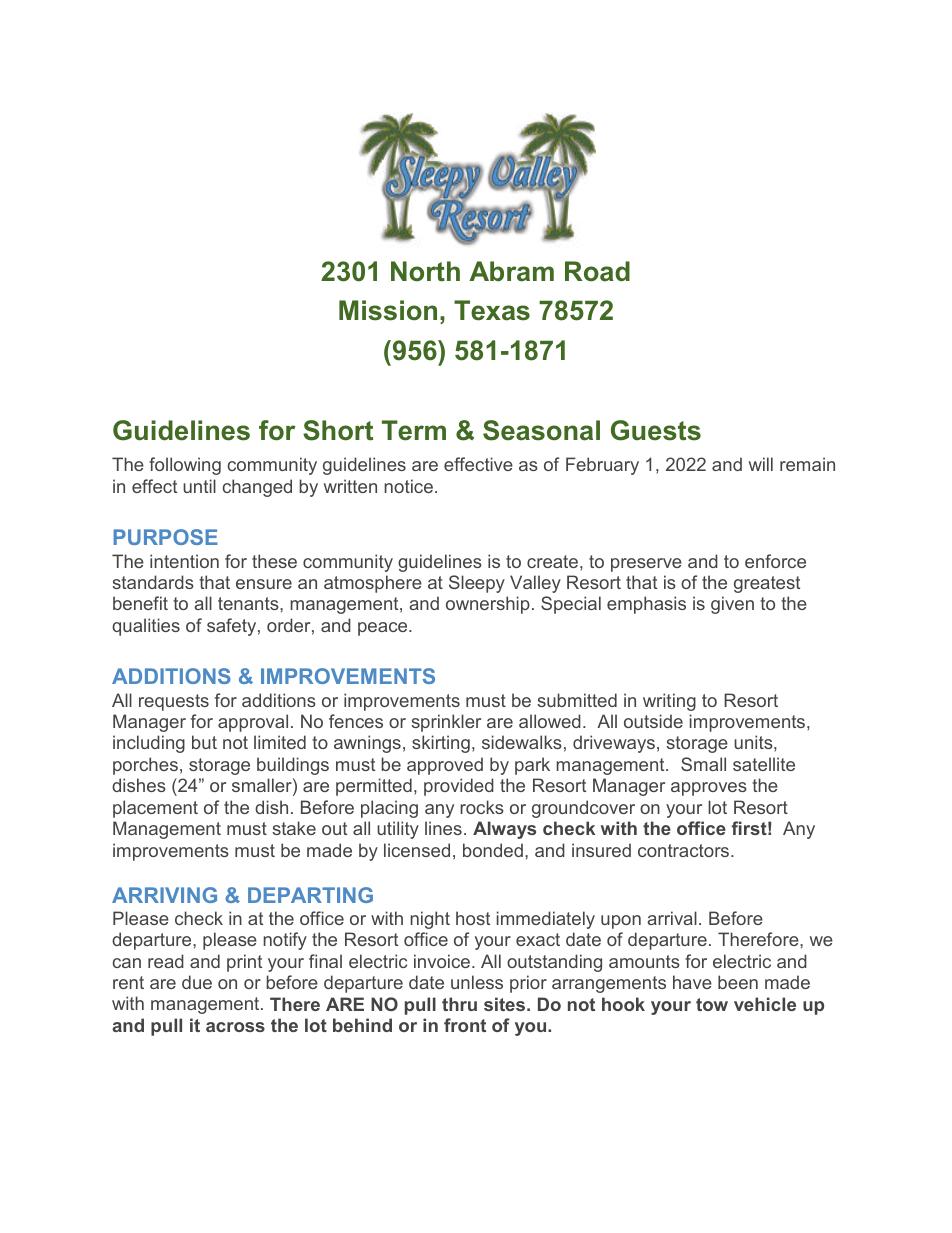 The image size is (952, 1233). I want to click on Texas, so click(492, 310).
